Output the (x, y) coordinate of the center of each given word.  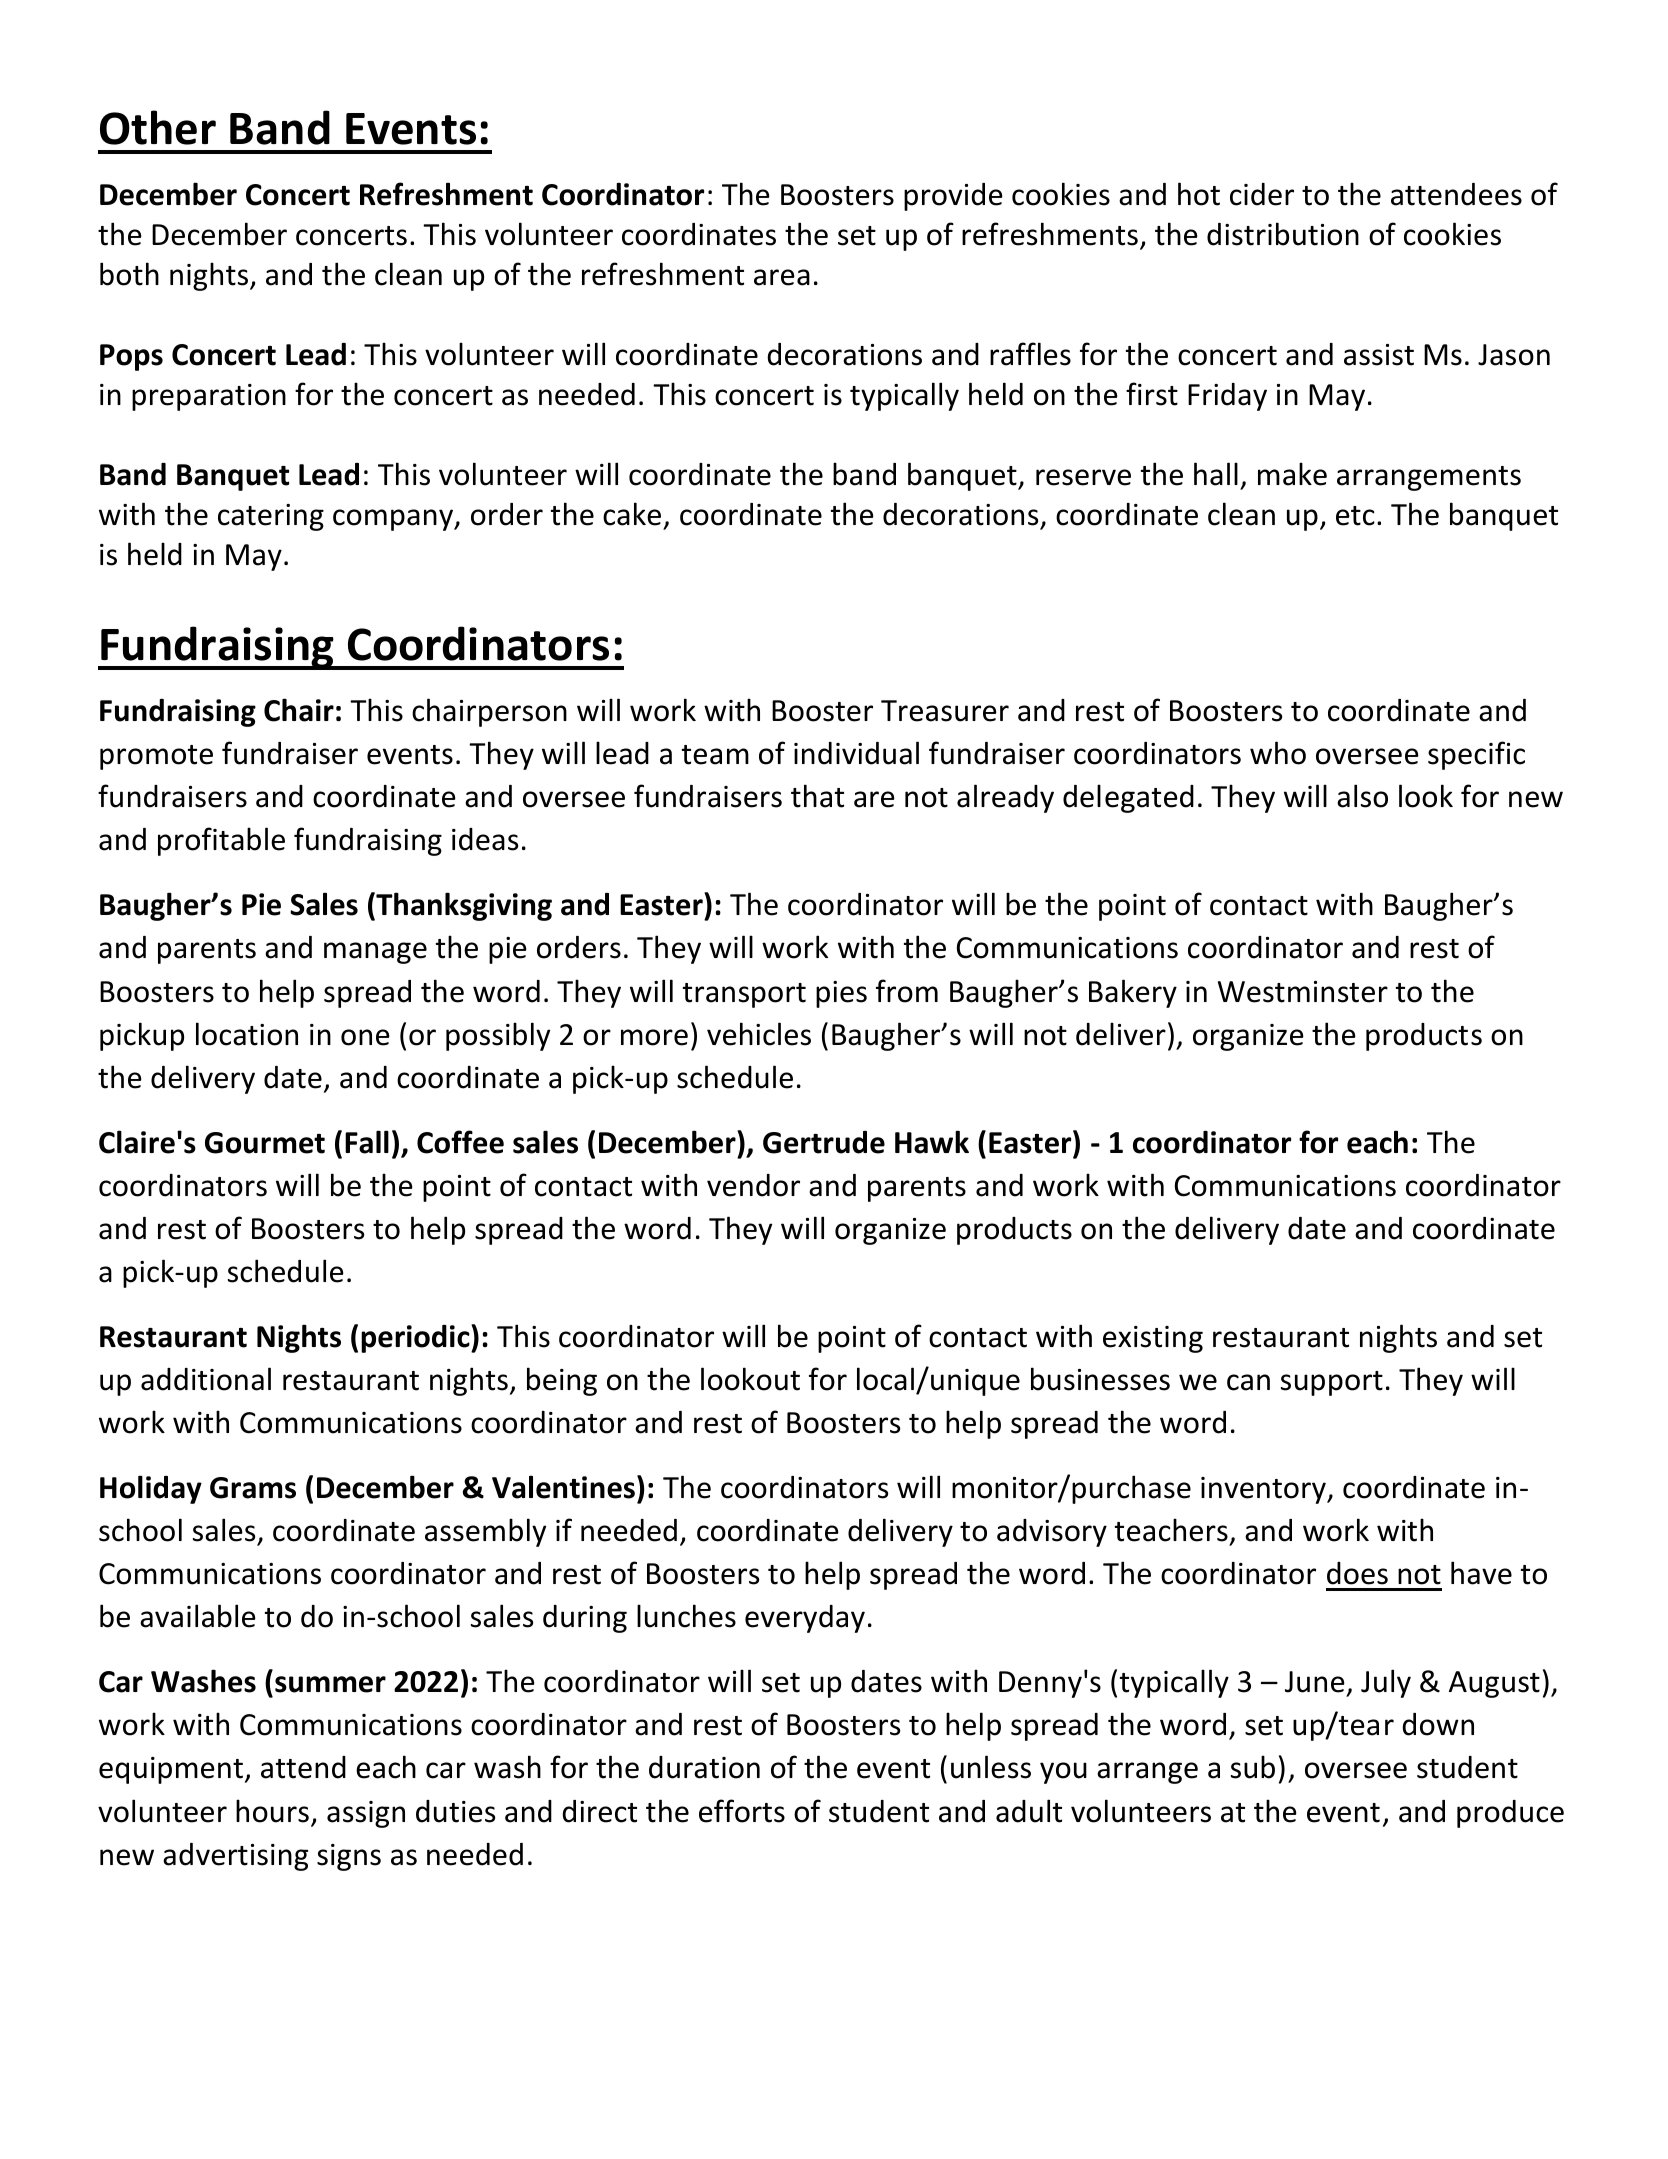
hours (272, 1811)
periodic (416, 1338)
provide (953, 197)
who (1278, 753)
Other (158, 127)
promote (156, 757)
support (1332, 1383)
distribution (1283, 234)
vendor (753, 1185)
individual (856, 753)
